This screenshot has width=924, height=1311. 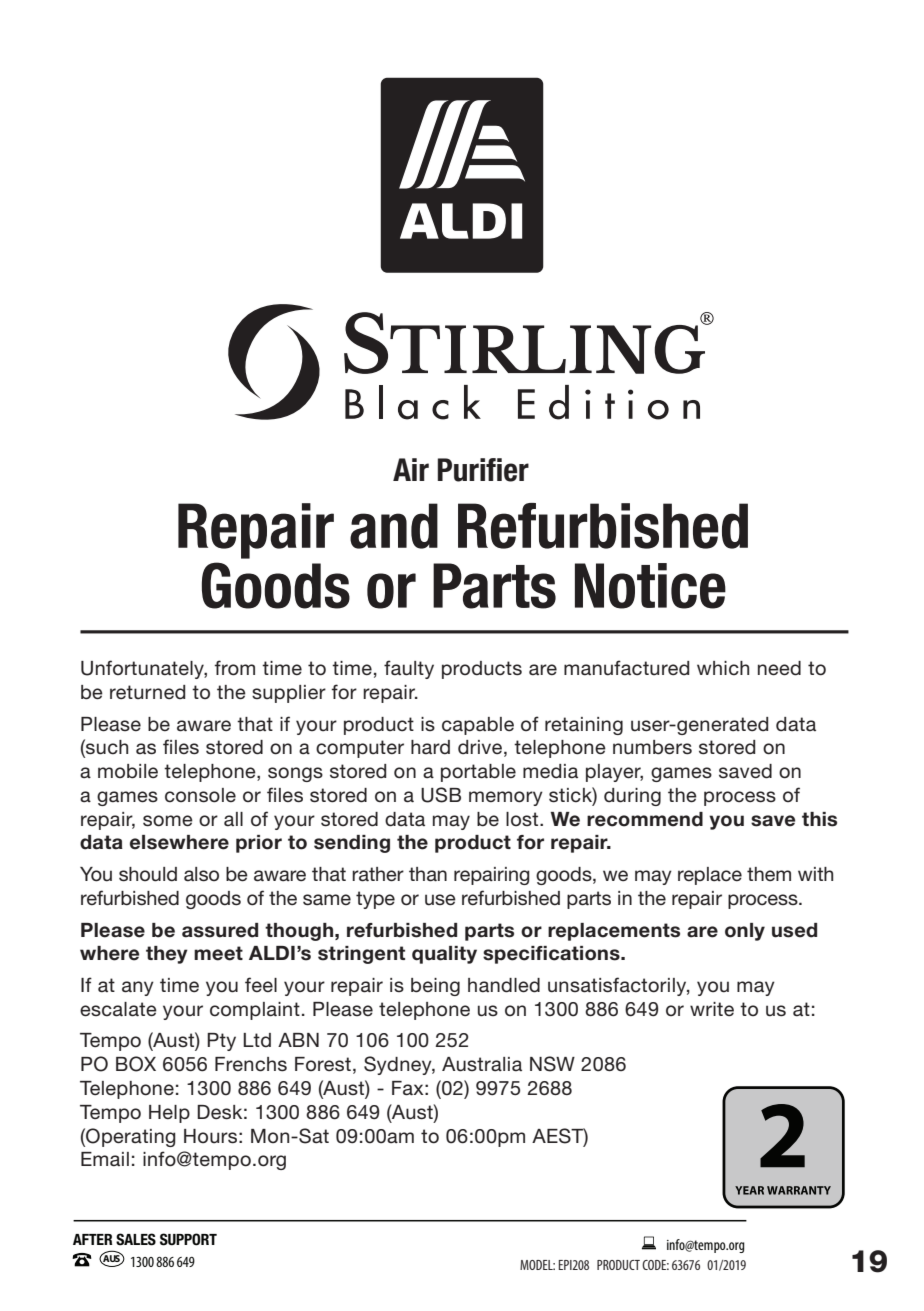 What do you see at coordinates (188, 1239) in the screenshot?
I see `SUPPORT` at bounding box center [188, 1239].
